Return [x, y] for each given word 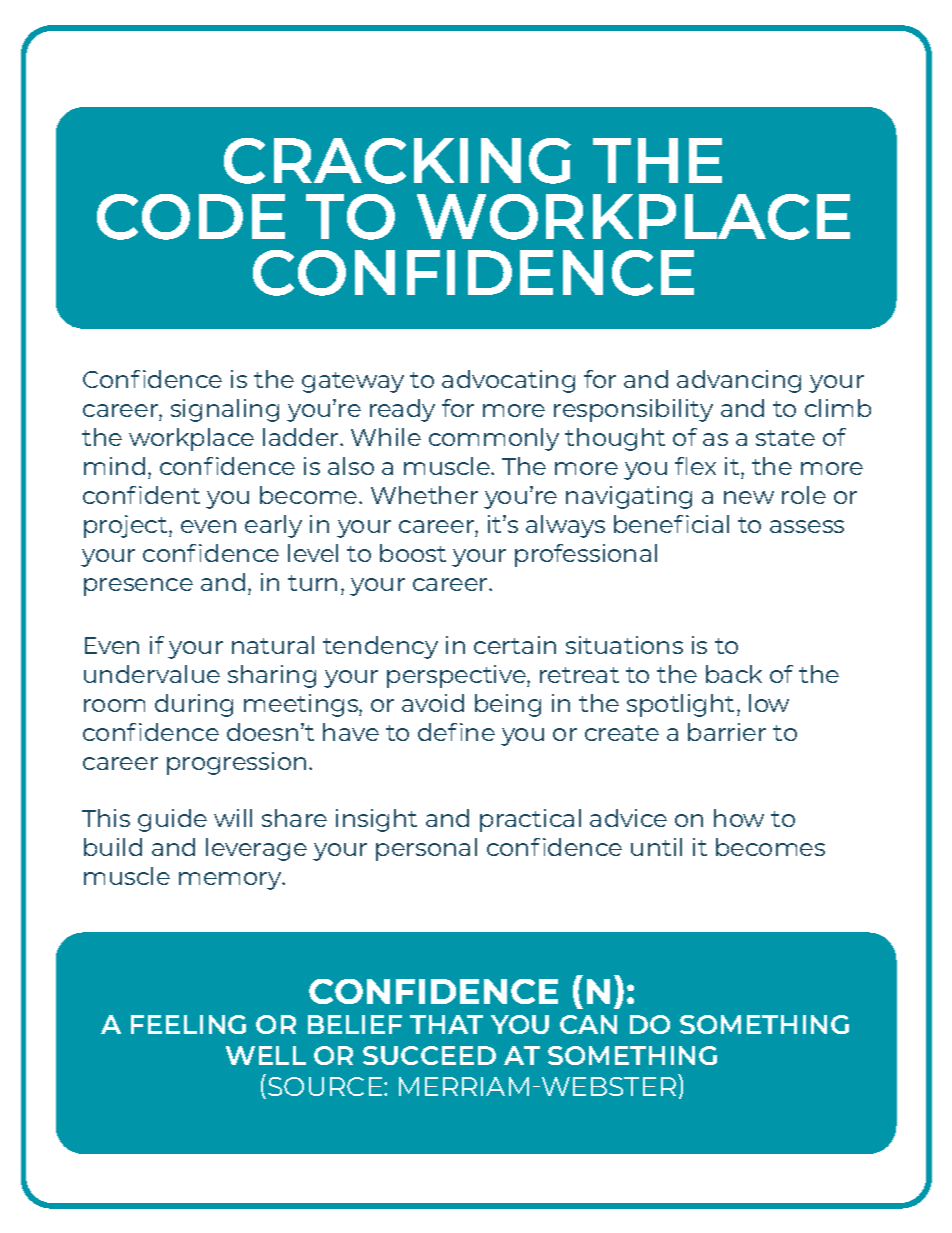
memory [231, 881]
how [739, 818]
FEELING [188, 1024]
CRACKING [397, 161]
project [127, 526]
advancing [739, 381]
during [194, 705]
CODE [191, 217]
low [769, 703]
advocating [508, 381]
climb [838, 408]
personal [426, 849]
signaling [225, 410]
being [508, 705]
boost [413, 553]
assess [807, 526]
